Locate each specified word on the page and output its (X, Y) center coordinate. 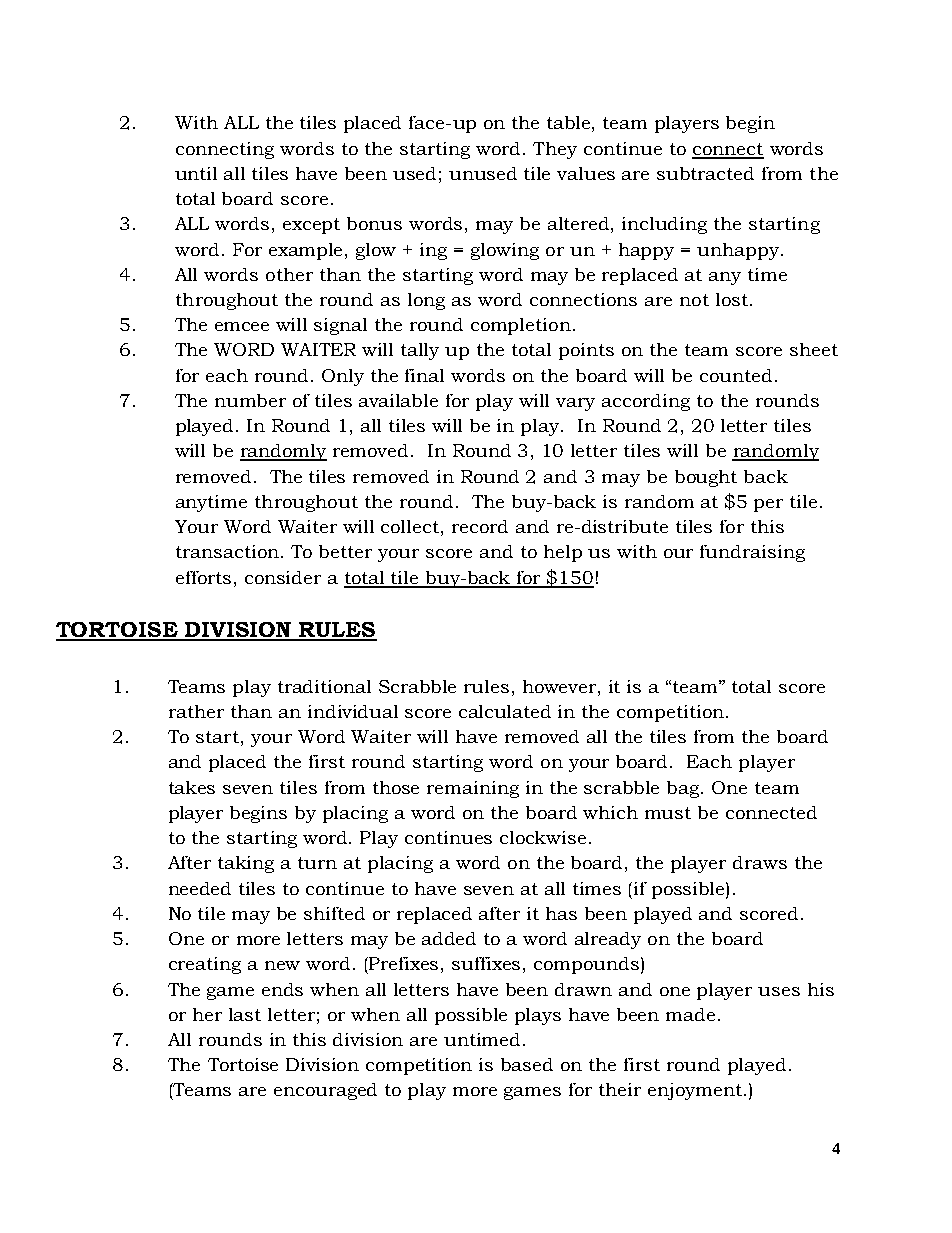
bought (706, 478)
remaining (473, 789)
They (555, 150)
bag (684, 789)
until (196, 173)
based (527, 1064)
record (480, 526)
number (250, 400)
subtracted (705, 173)
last (245, 1014)
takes (192, 787)
